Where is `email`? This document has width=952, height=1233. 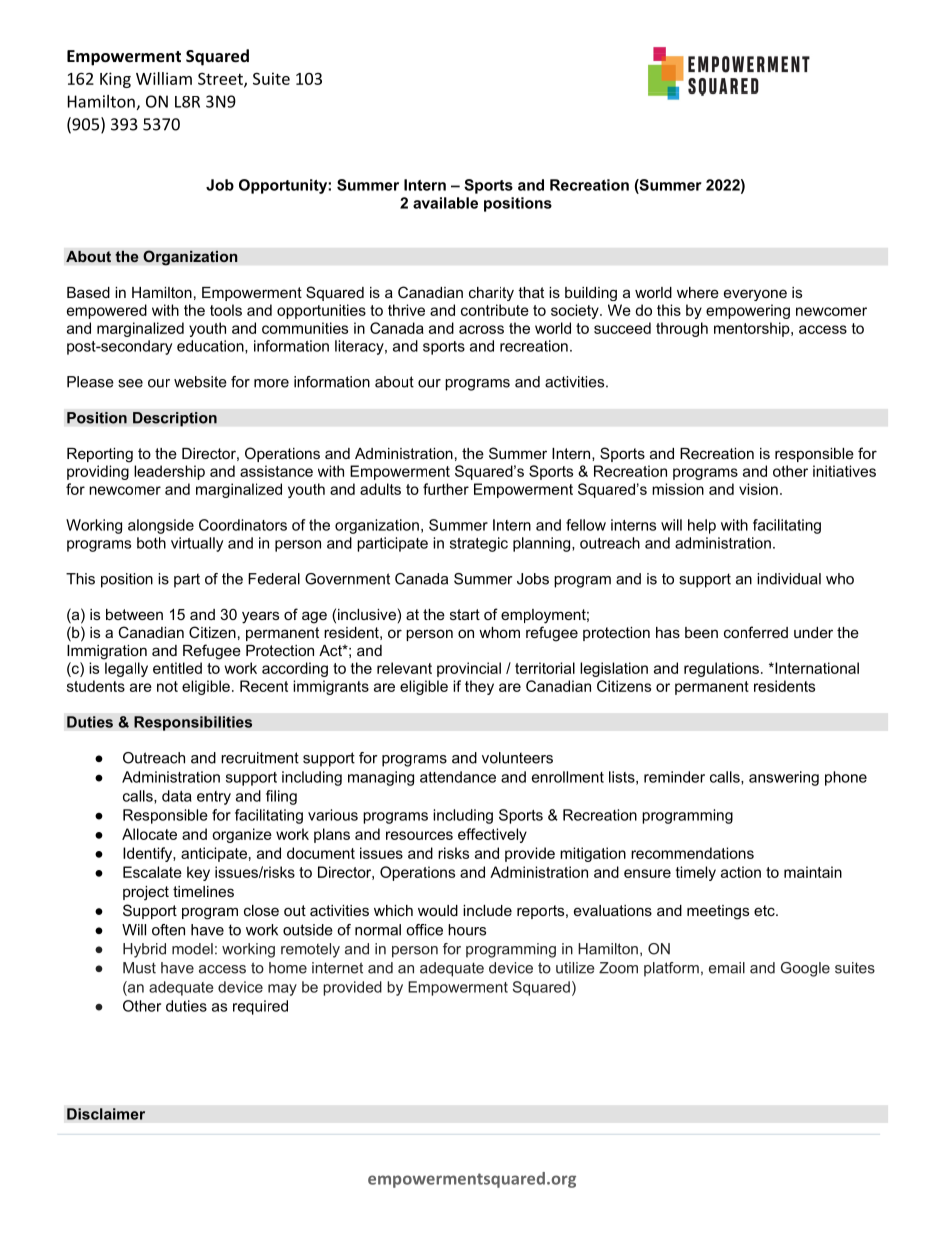
email is located at coordinates (727, 968).
